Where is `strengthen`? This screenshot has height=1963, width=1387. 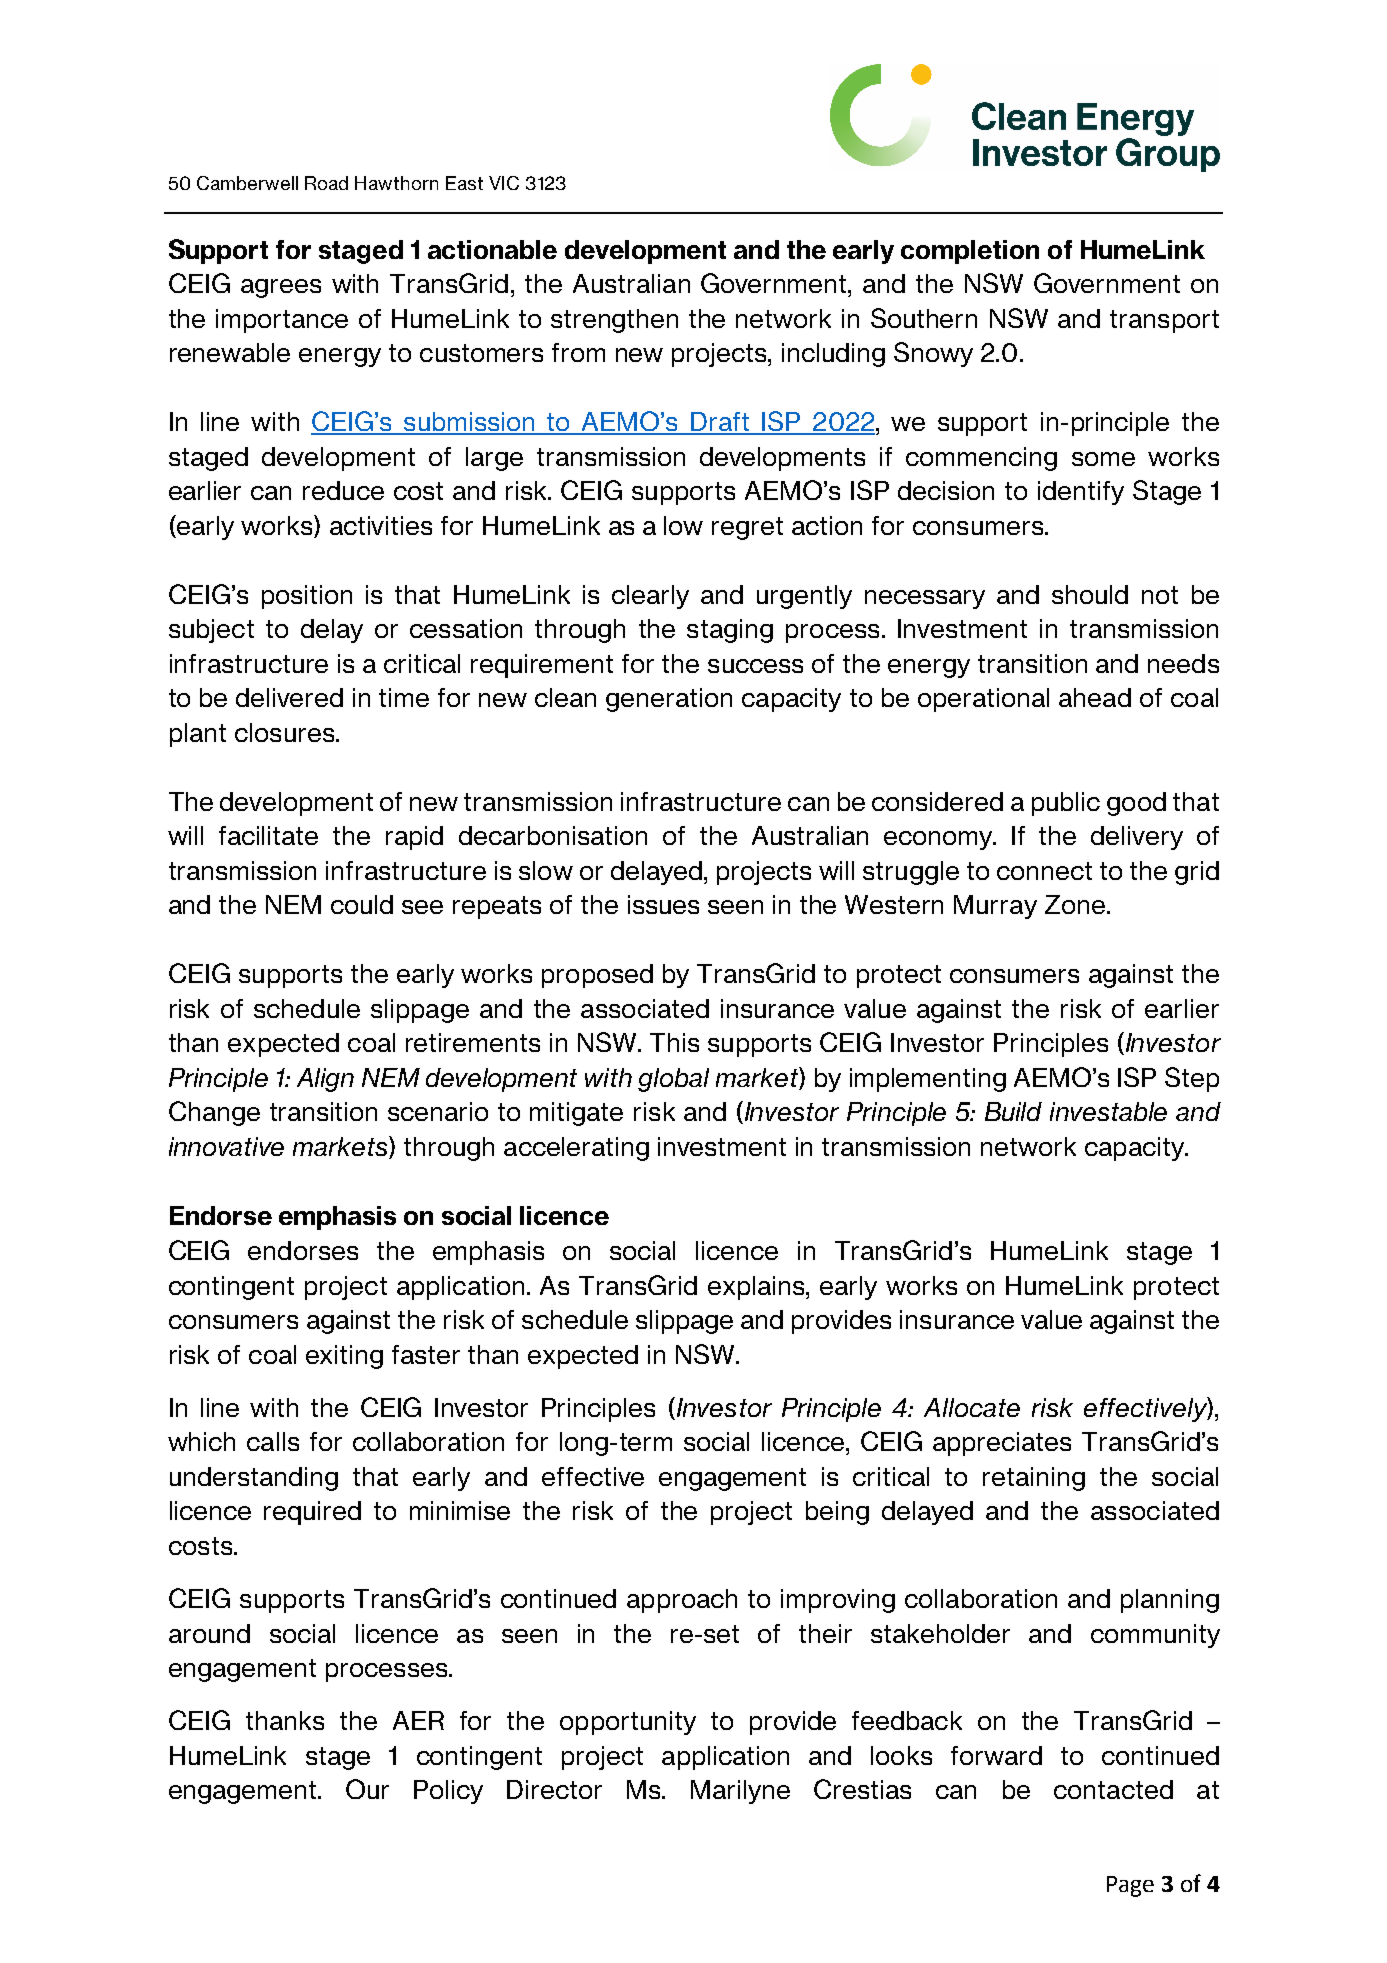
strengthen is located at coordinates (614, 321).
